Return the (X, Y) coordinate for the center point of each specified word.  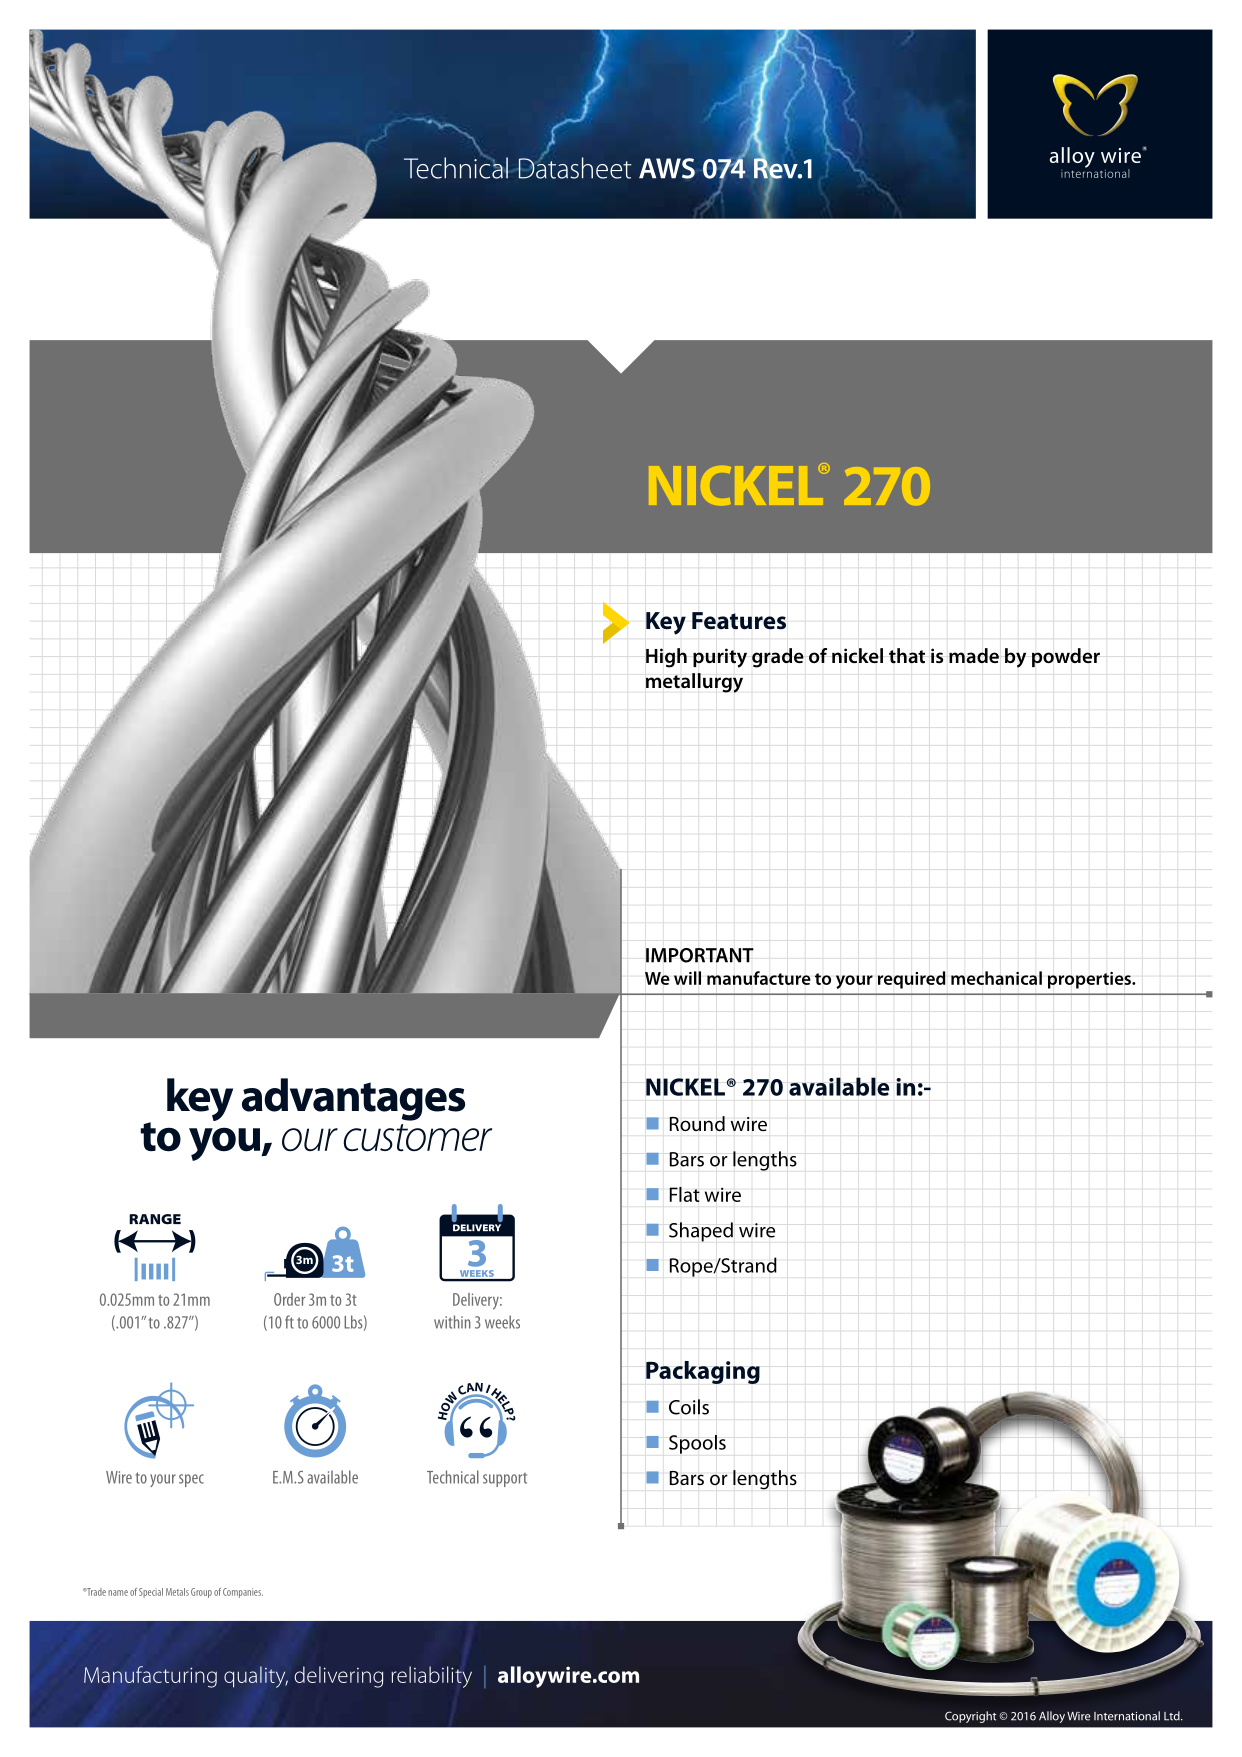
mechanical (996, 978)
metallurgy (694, 683)
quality (256, 1677)
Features (739, 621)
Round (697, 1124)
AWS (667, 168)
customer (417, 1138)
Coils (689, 1407)
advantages (353, 1099)
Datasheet (574, 167)
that (907, 656)
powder (1066, 657)
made (974, 656)
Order (289, 1299)
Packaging (703, 1372)
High (666, 658)
